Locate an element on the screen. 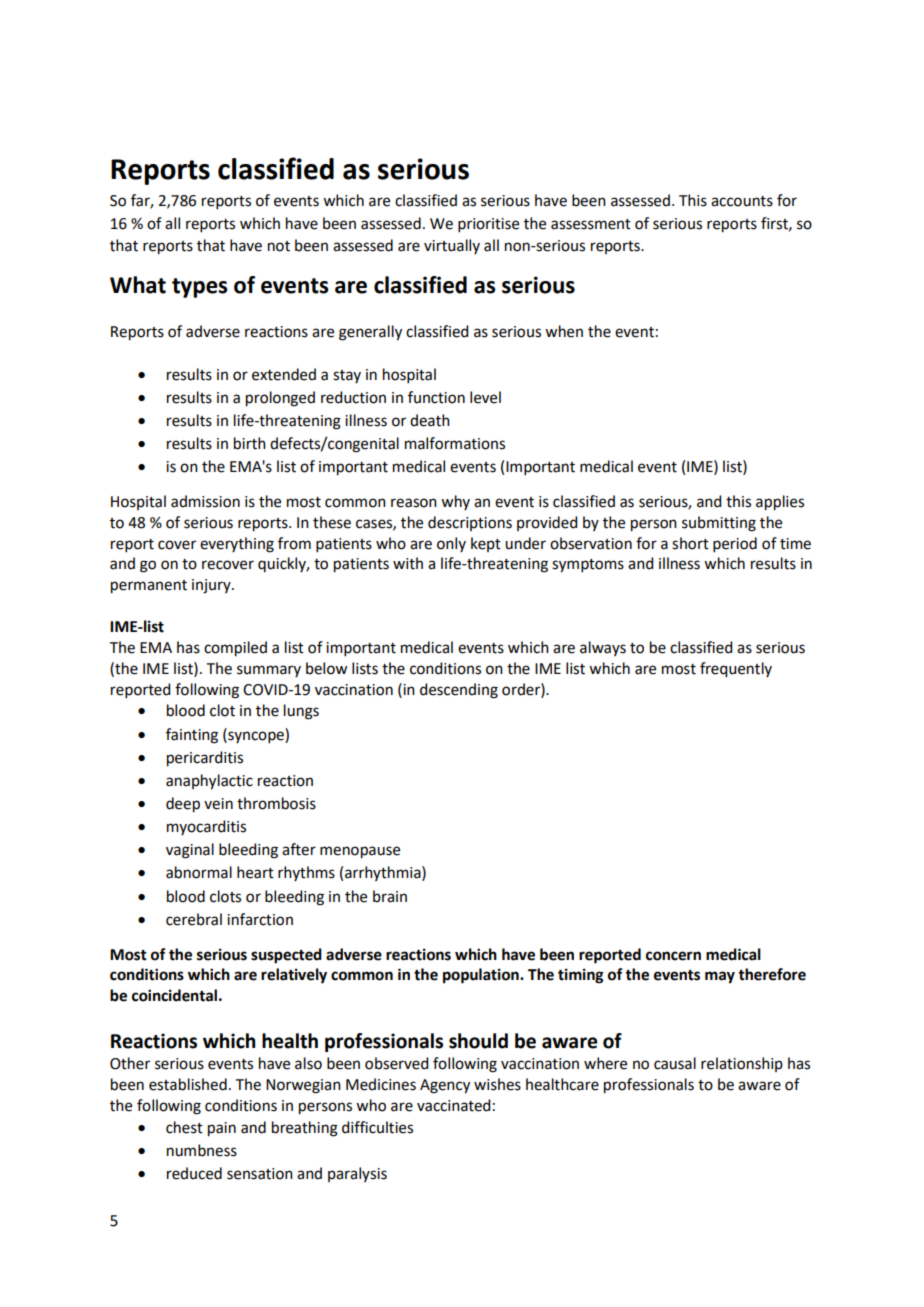  accounts is located at coordinates (742, 201).
